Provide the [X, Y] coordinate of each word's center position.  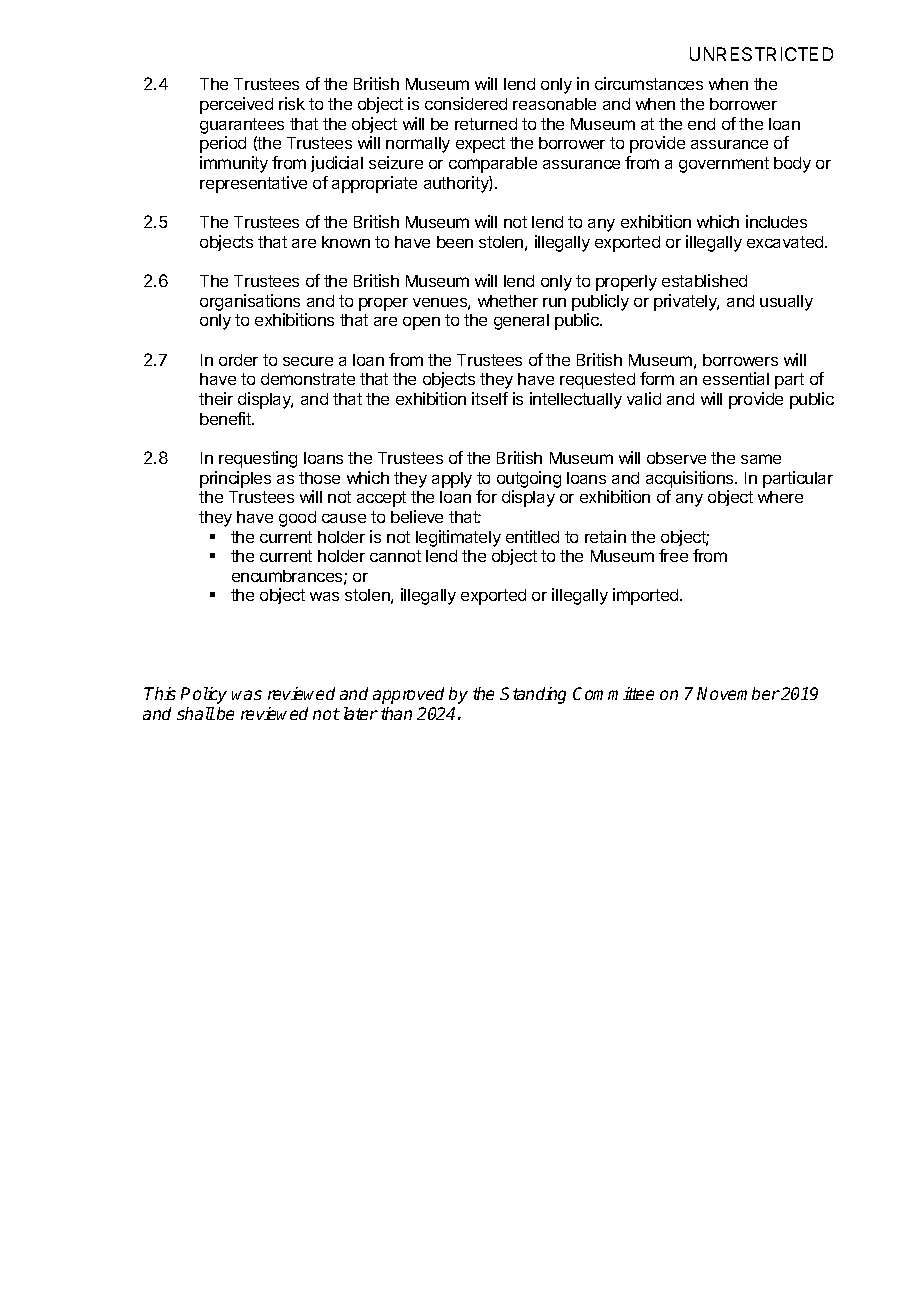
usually [786, 303]
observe [676, 458]
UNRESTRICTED [761, 54]
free [673, 555]
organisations [250, 302]
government [724, 165]
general [521, 322]
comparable [493, 165]
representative [253, 184]
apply [452, 480]
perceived [236, 105]
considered [466, 103]
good [297, 519]
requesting [258, 459]
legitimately [458, 538]
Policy [204, 695]
